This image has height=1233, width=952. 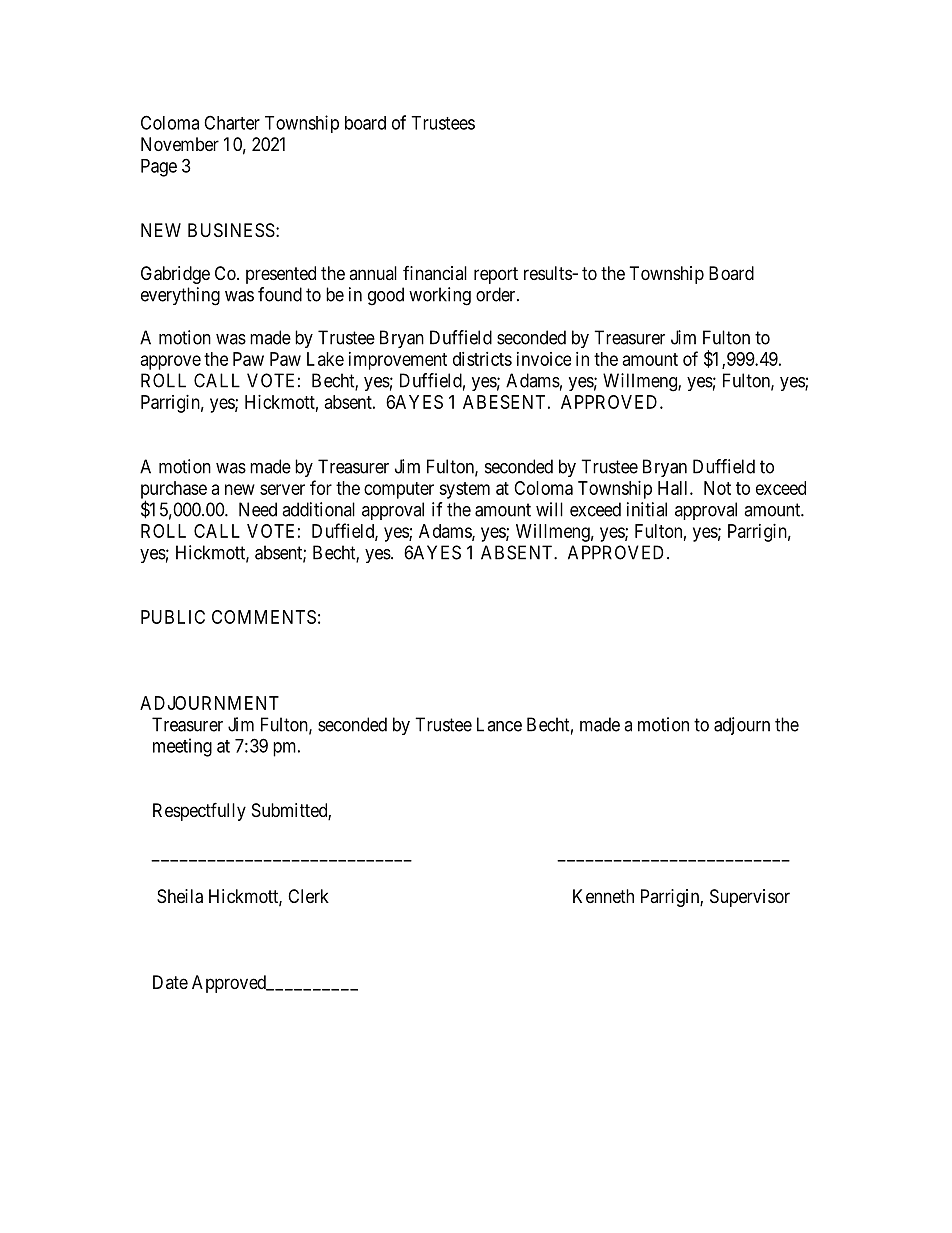 I want to click on initial, so click(x=647, y=509).
